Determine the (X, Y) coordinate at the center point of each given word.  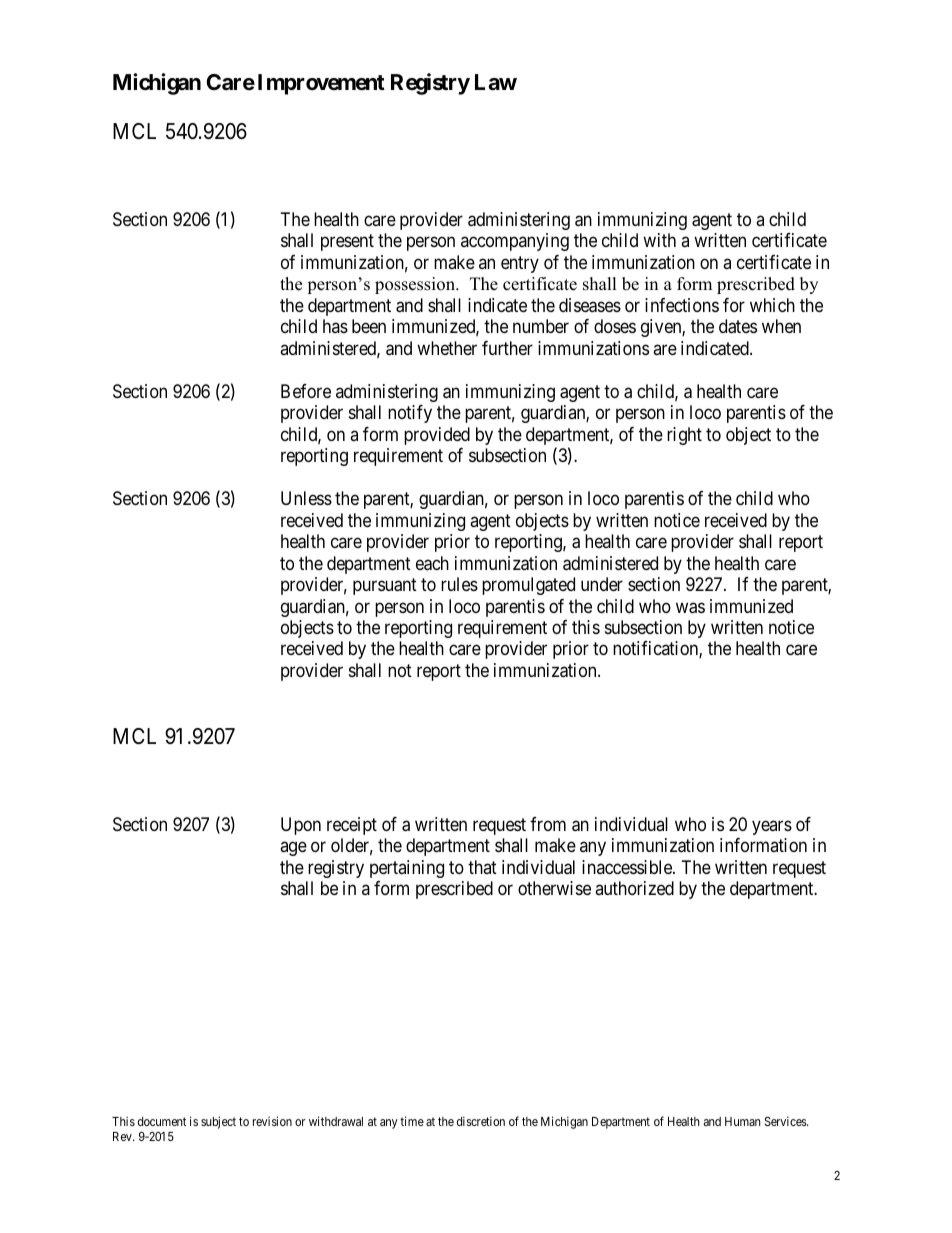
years (772, 827)
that (482, 867)
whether (447, 348)
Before (306, 391)
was (690, 608)
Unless (306, 498)
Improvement (321, 84)
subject (218, 1122)
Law (496, 82)
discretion (481, 1121)
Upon (301, 826)
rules (459, 584)
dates (738, 326)
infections (682, 305)
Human (743, 1121)
